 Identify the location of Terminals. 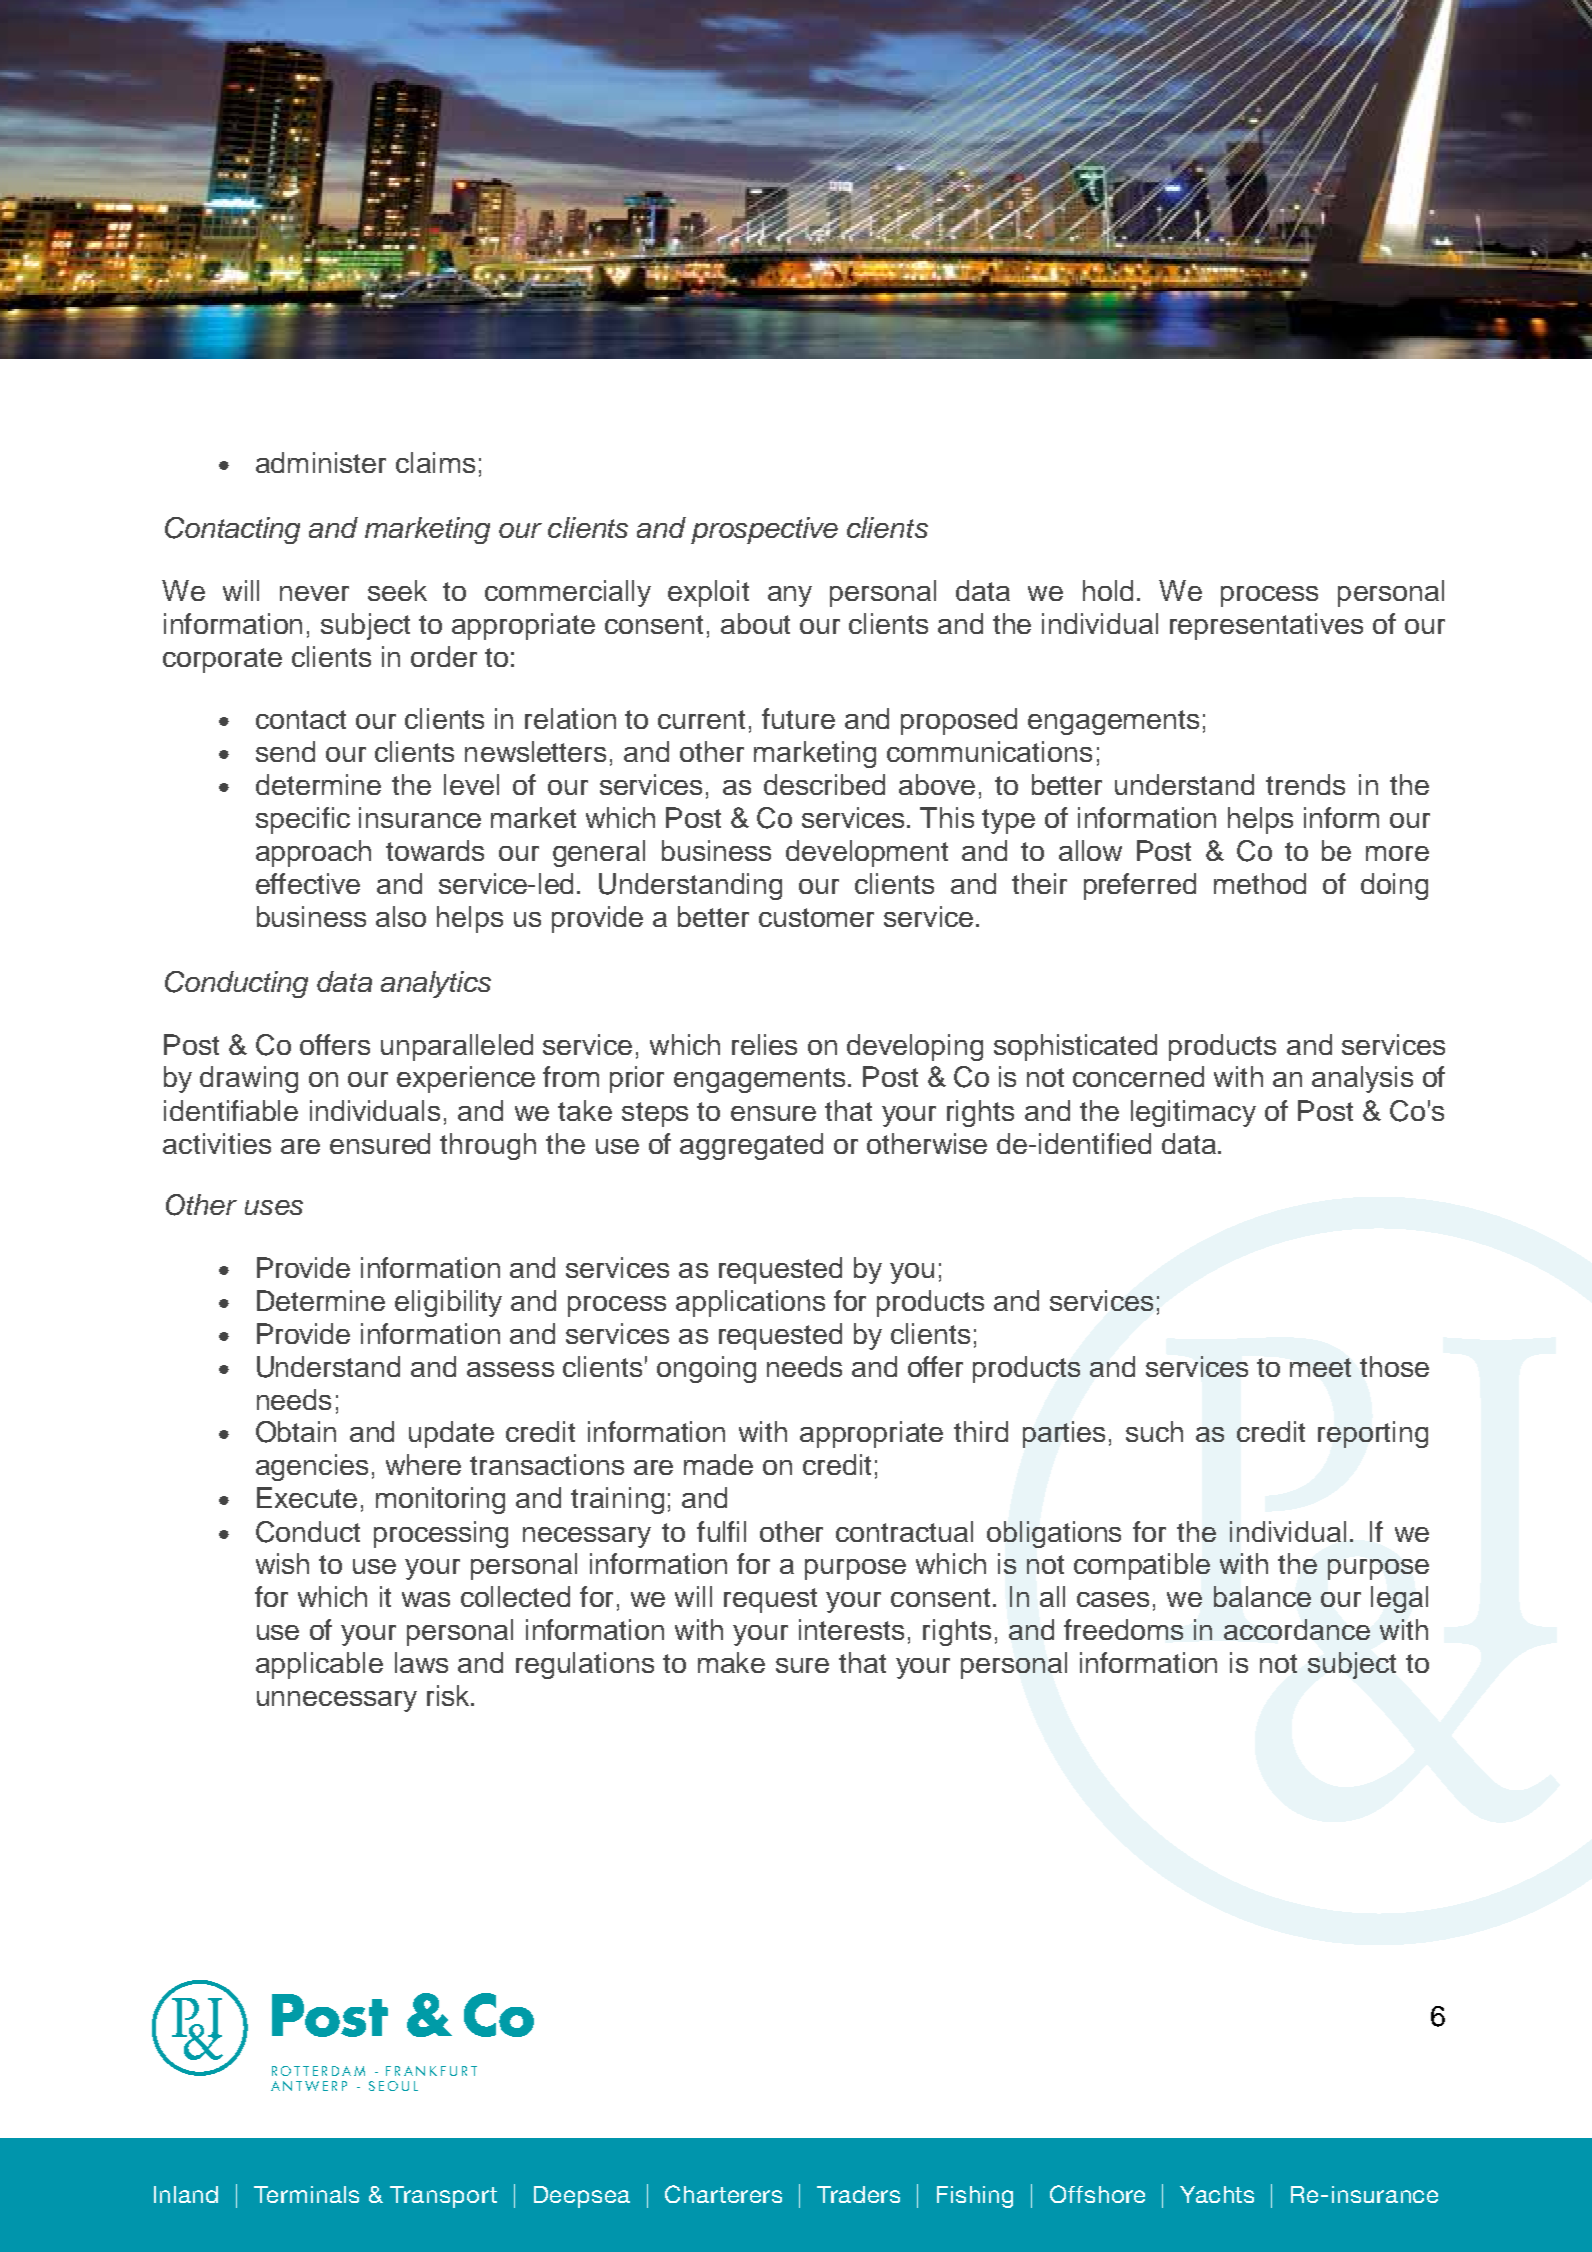
(306, 2194).
